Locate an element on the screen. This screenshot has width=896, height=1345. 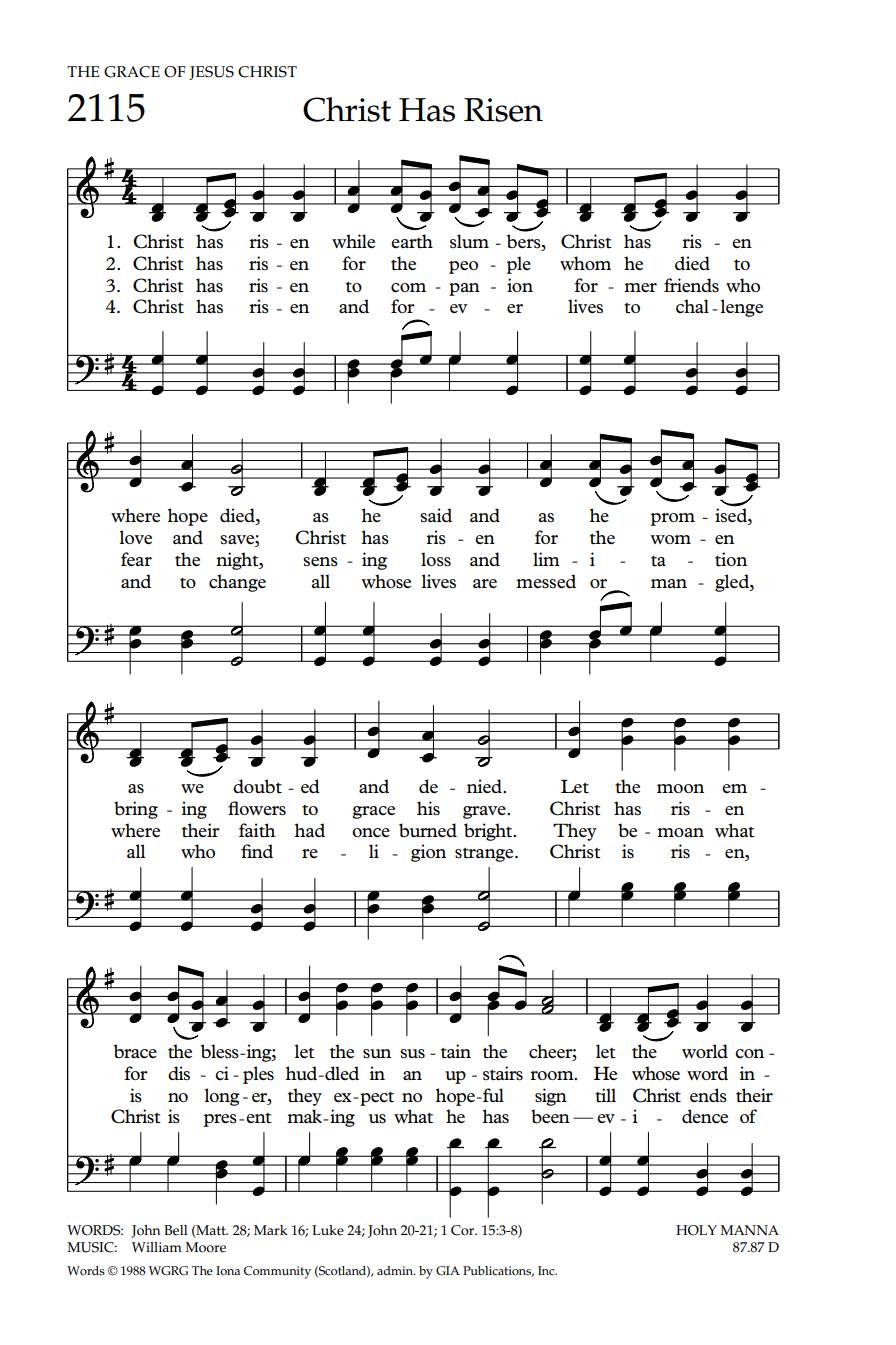
Cor is located at coordinates (464, 1230).
